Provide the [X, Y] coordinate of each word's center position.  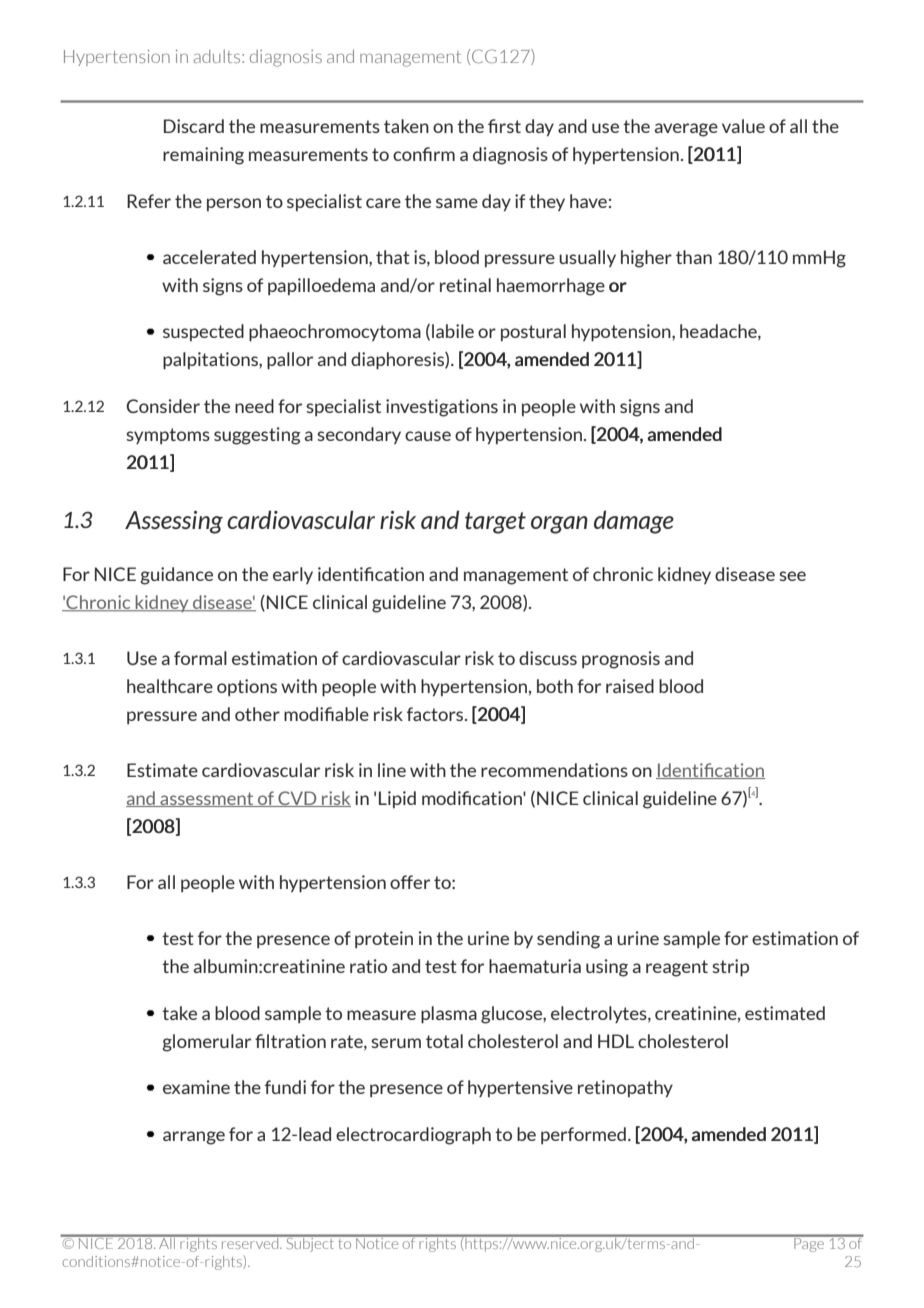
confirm [424, 154]
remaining [203, 156]
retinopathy [625, 1088]
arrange [194, 1138]
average [686, 130]
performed [583, 1135]
